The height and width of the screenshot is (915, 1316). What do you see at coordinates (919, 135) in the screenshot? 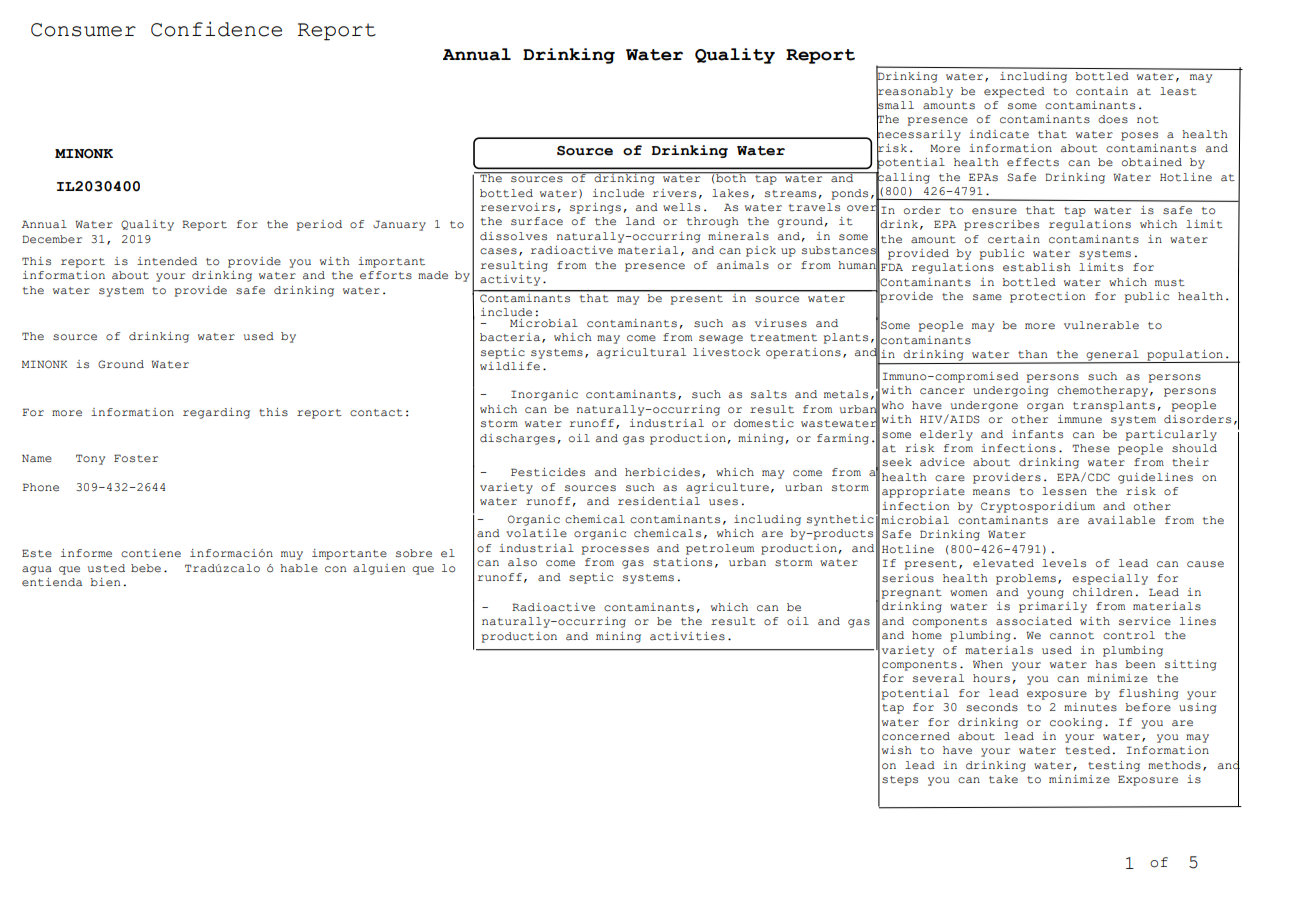
I see `necessarily` at bounding box center [919, 135].
